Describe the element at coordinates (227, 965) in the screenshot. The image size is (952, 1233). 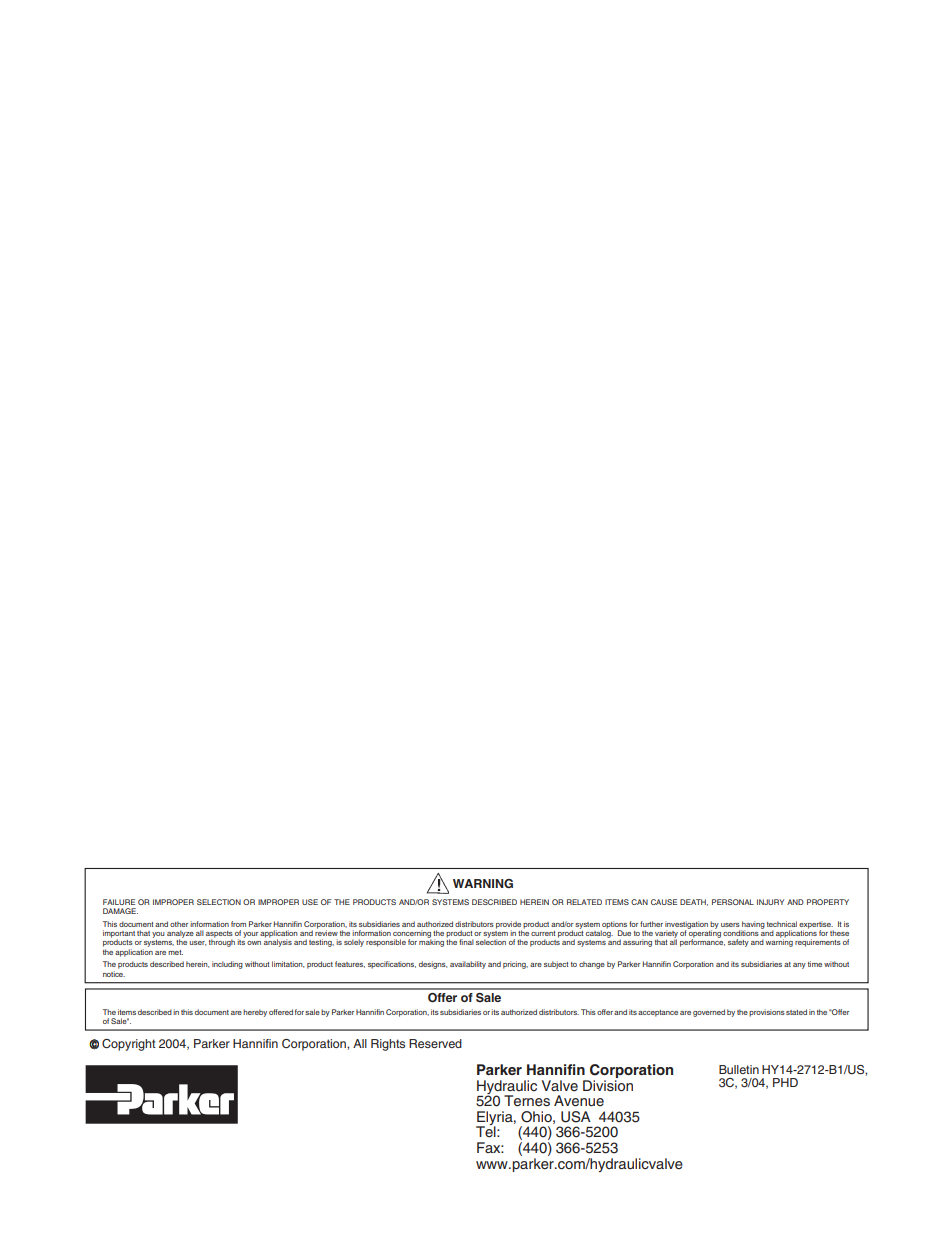
I see `including` at that location.
